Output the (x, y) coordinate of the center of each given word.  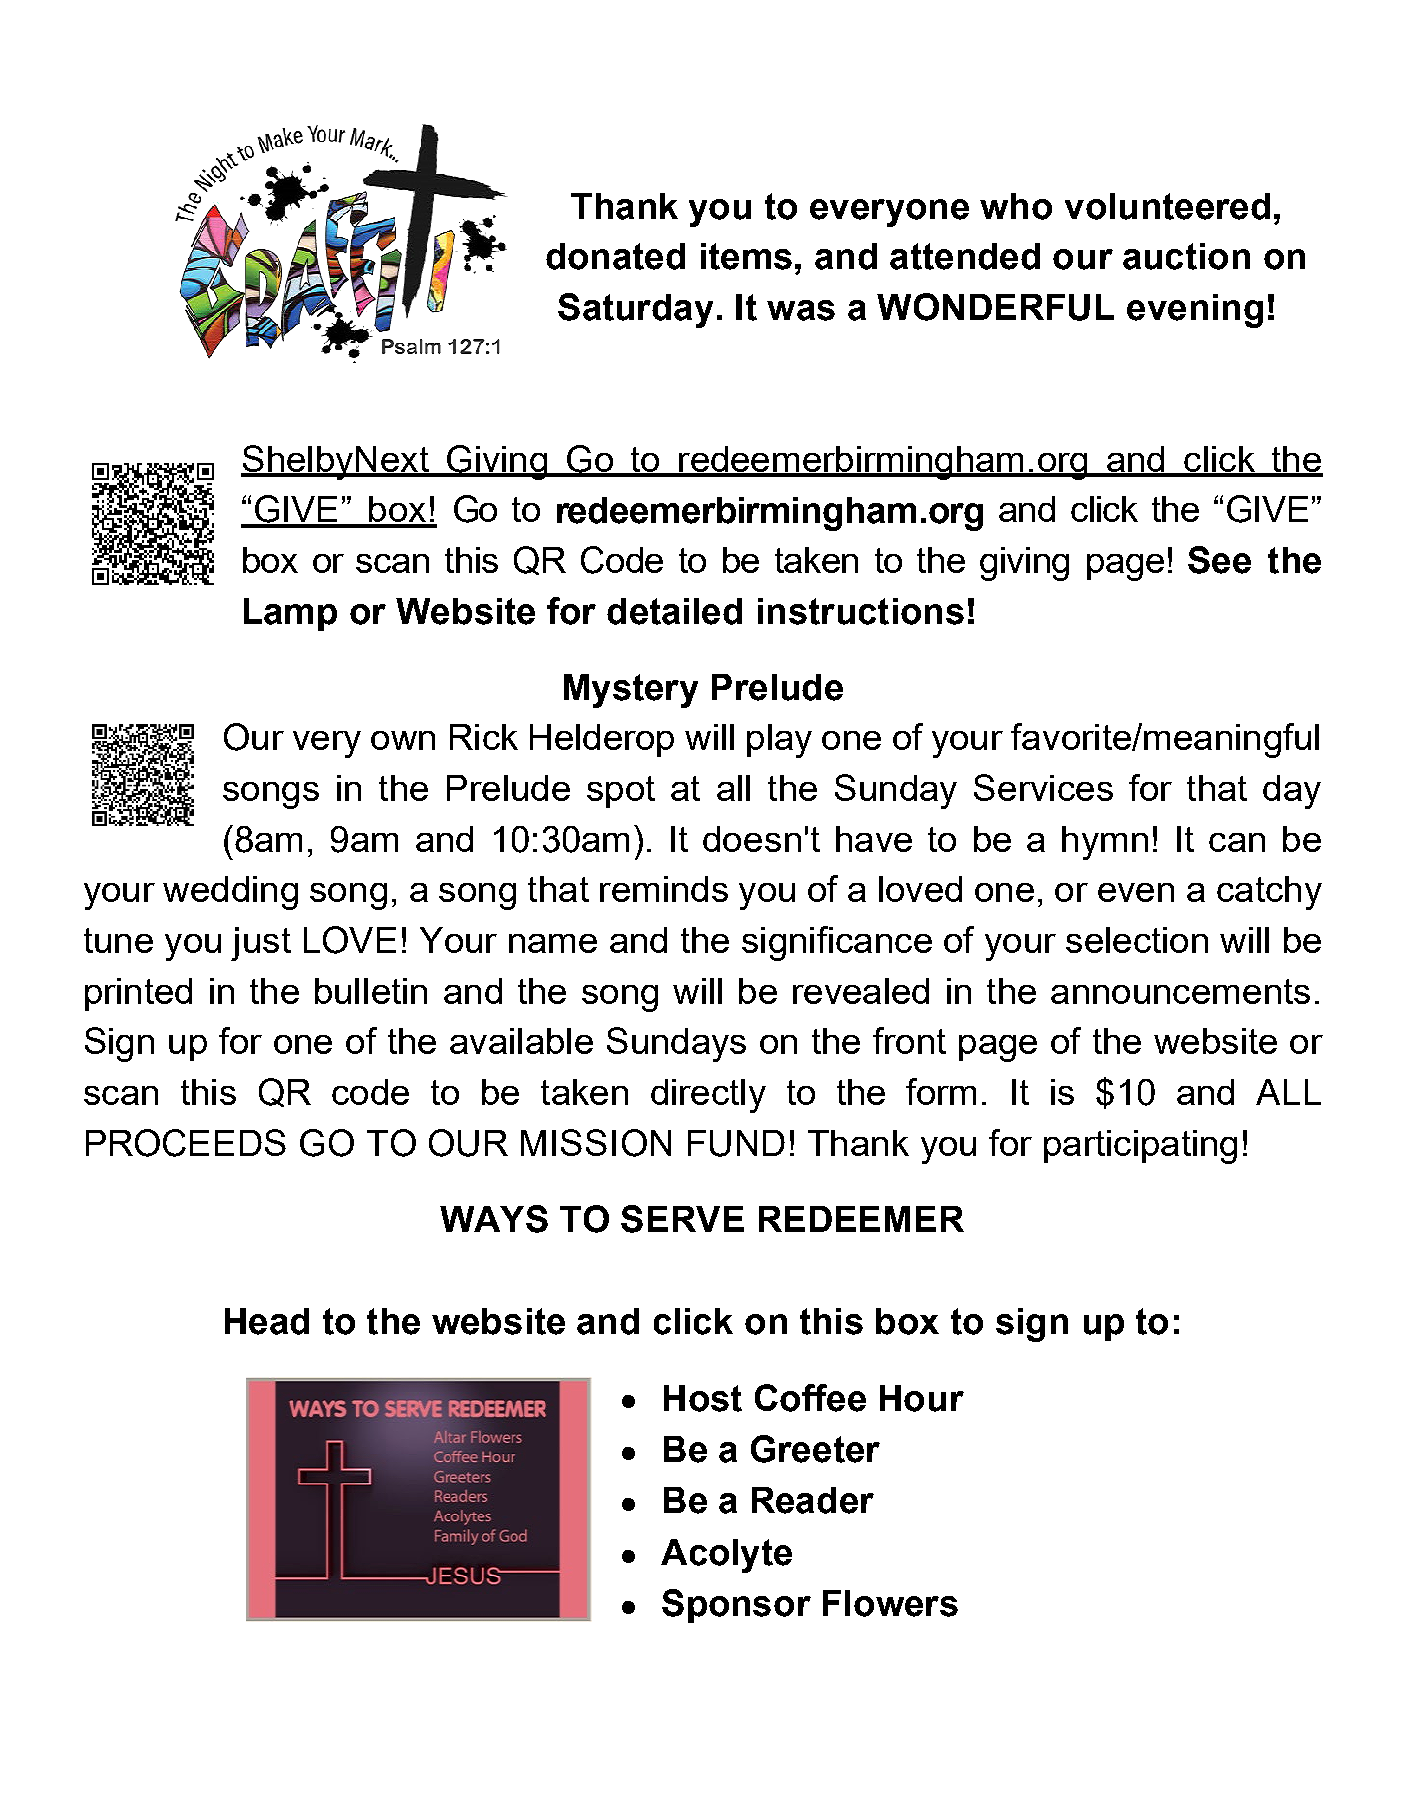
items (746, 256)
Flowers (890, 1603)
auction (1186, 256)
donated (615, 256)
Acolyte (726, 1556)
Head (267, 1321)
